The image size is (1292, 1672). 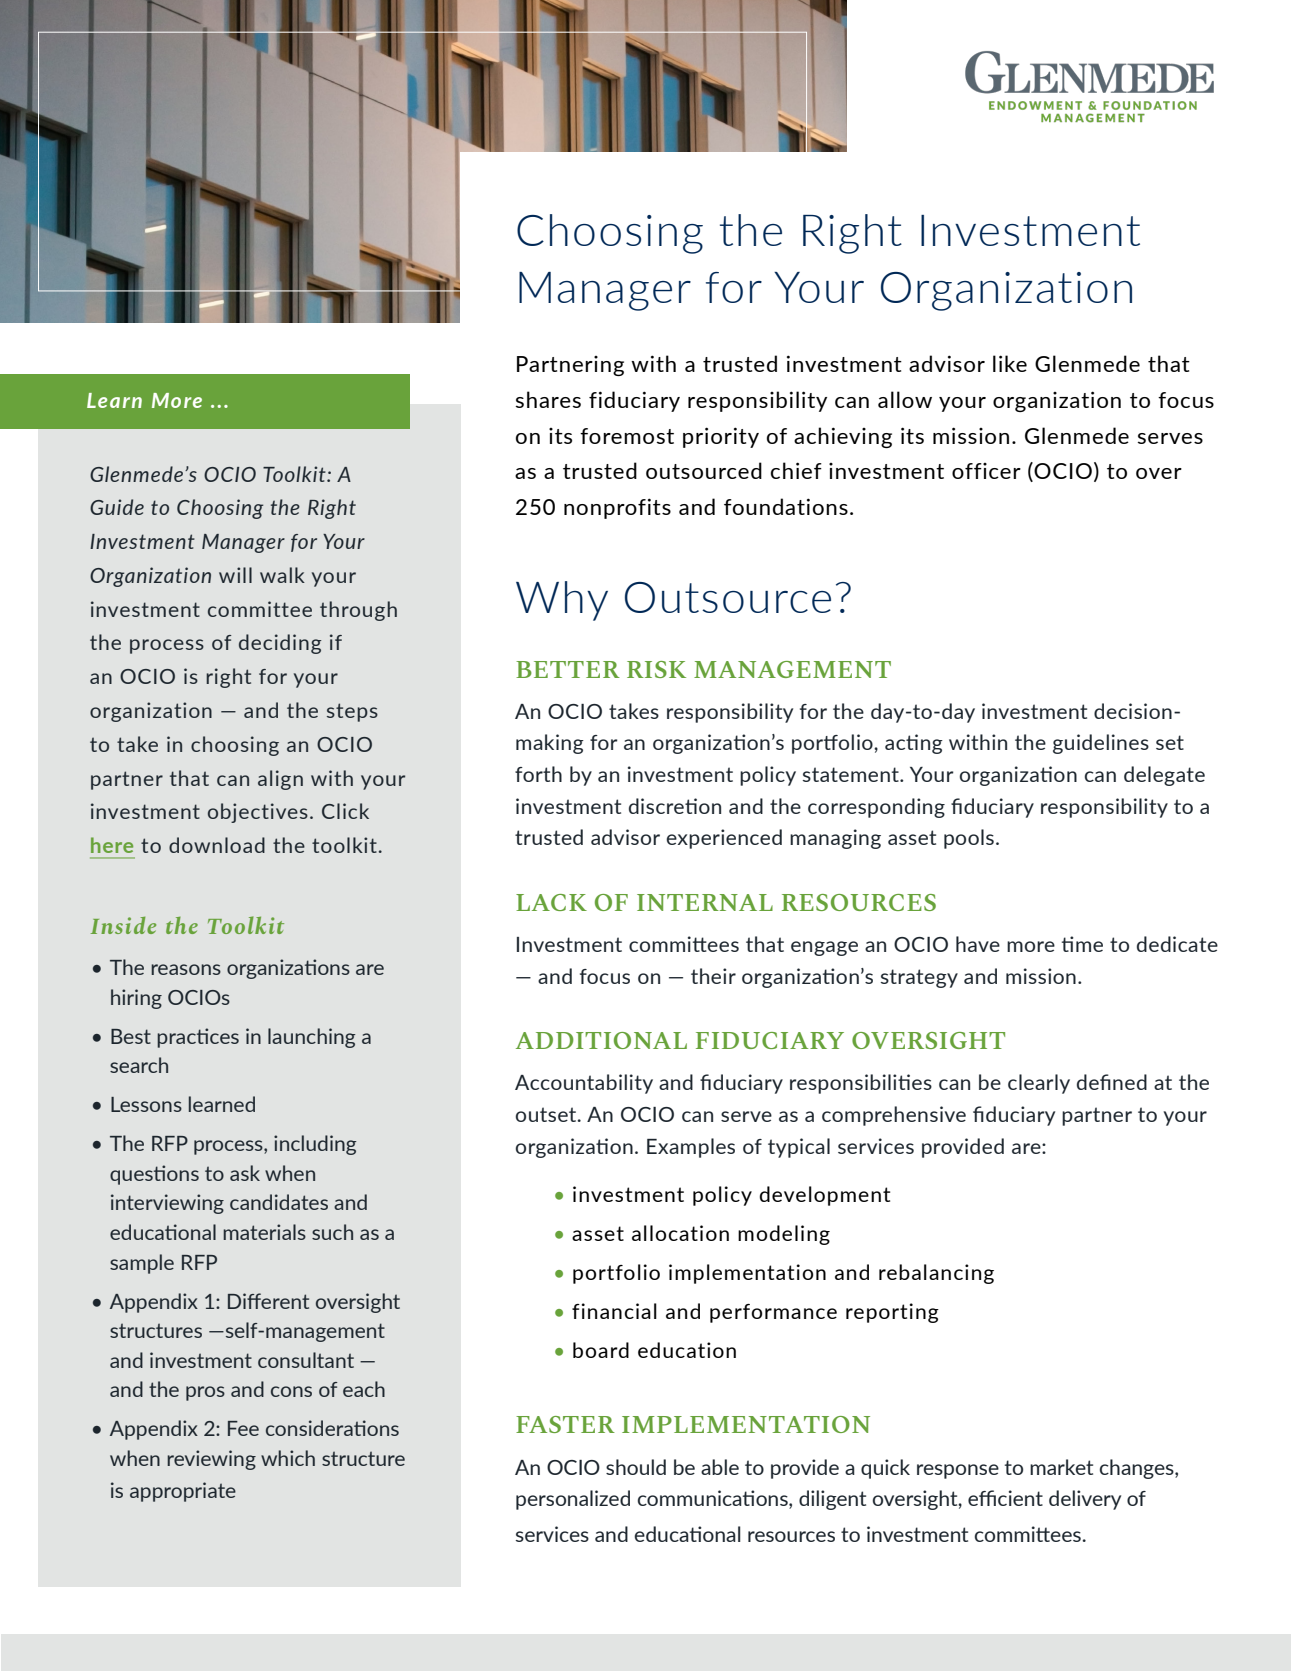 What do you see at coordinates (211, 1460) in the screenshot?
I see `reviewing` at bounding box center [211, 1460].
